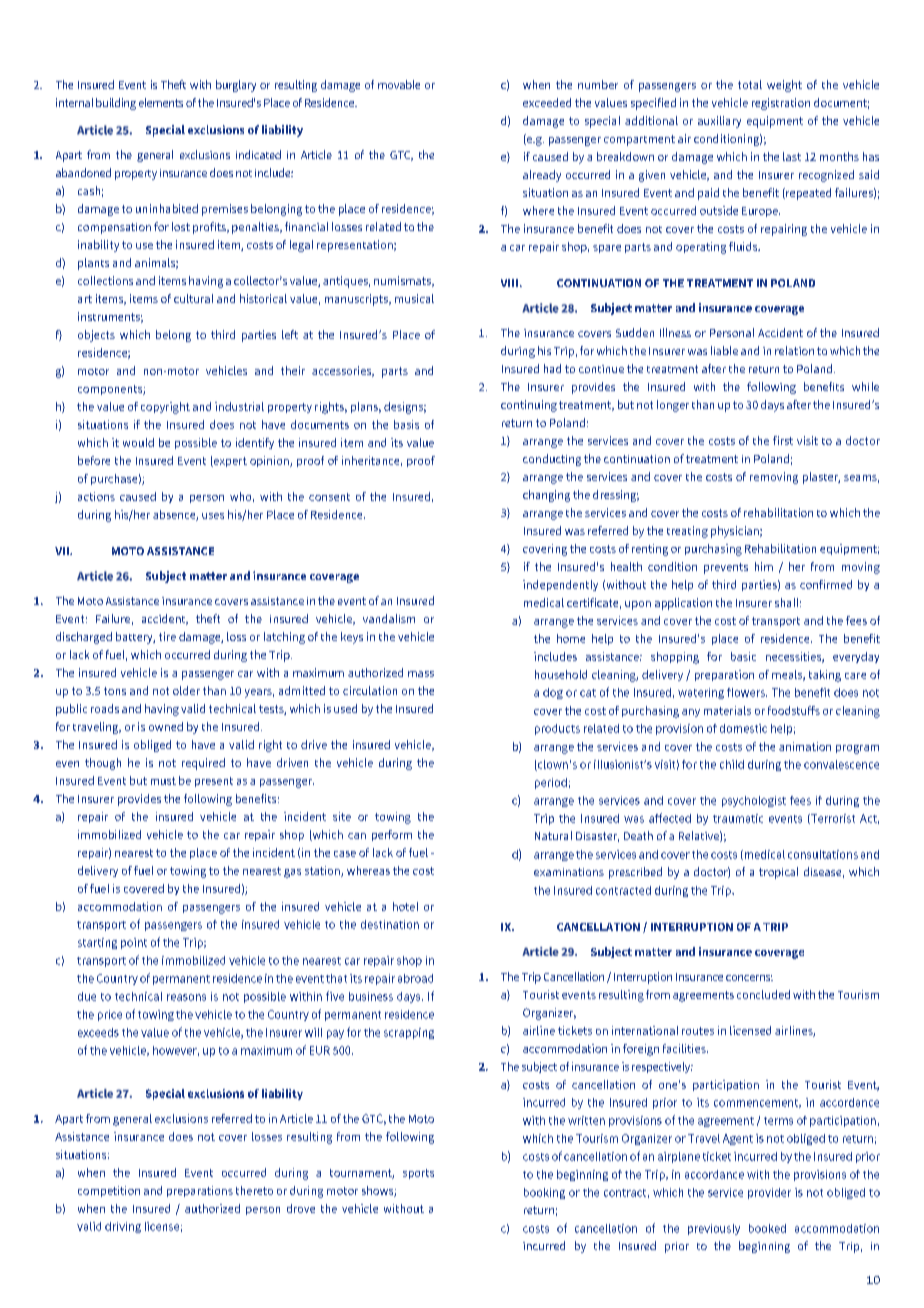 The height and width of the image is (1308, 924). I want to click on continuing, so click(529, 406).
